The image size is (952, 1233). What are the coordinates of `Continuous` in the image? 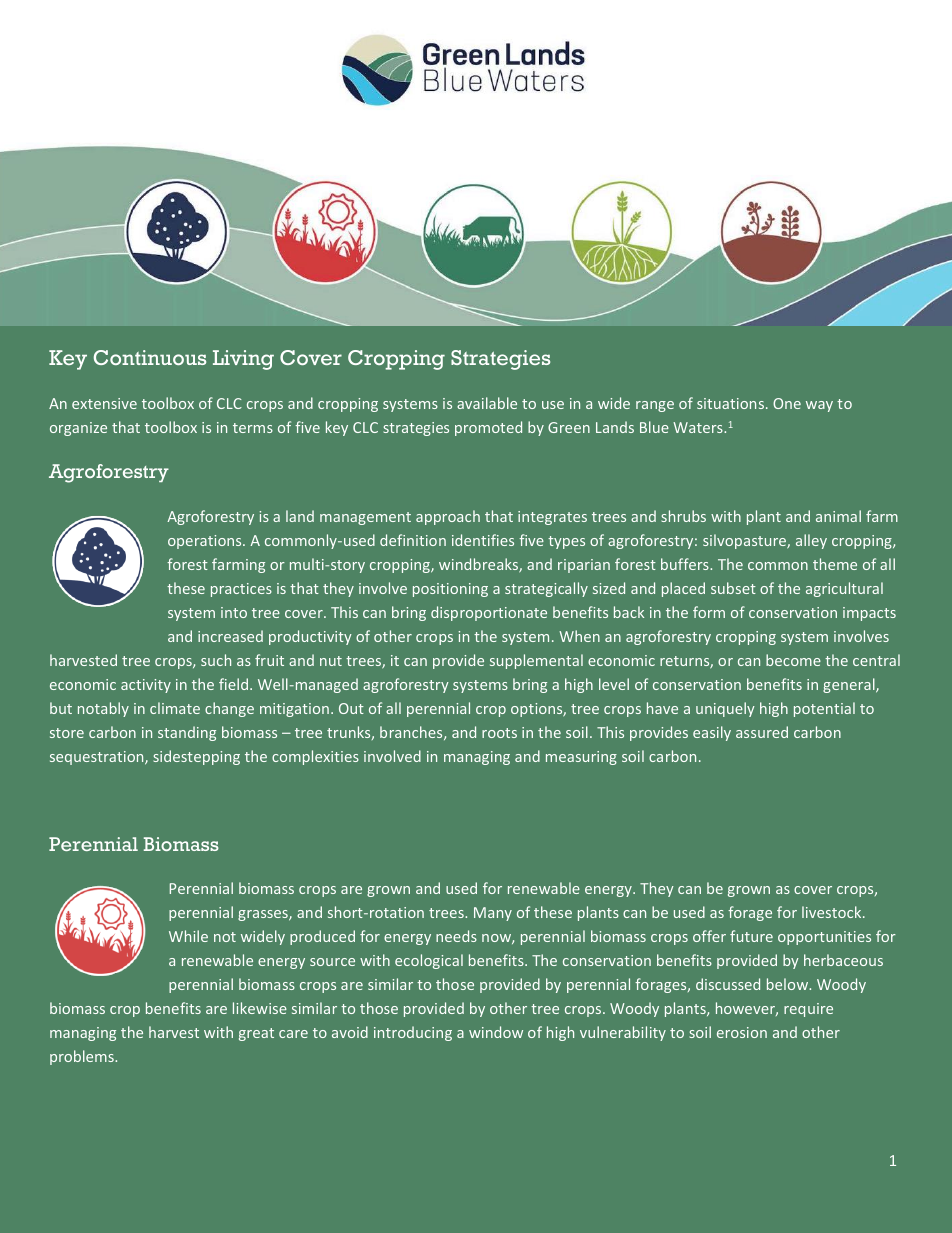 It's located at (150, 357).
